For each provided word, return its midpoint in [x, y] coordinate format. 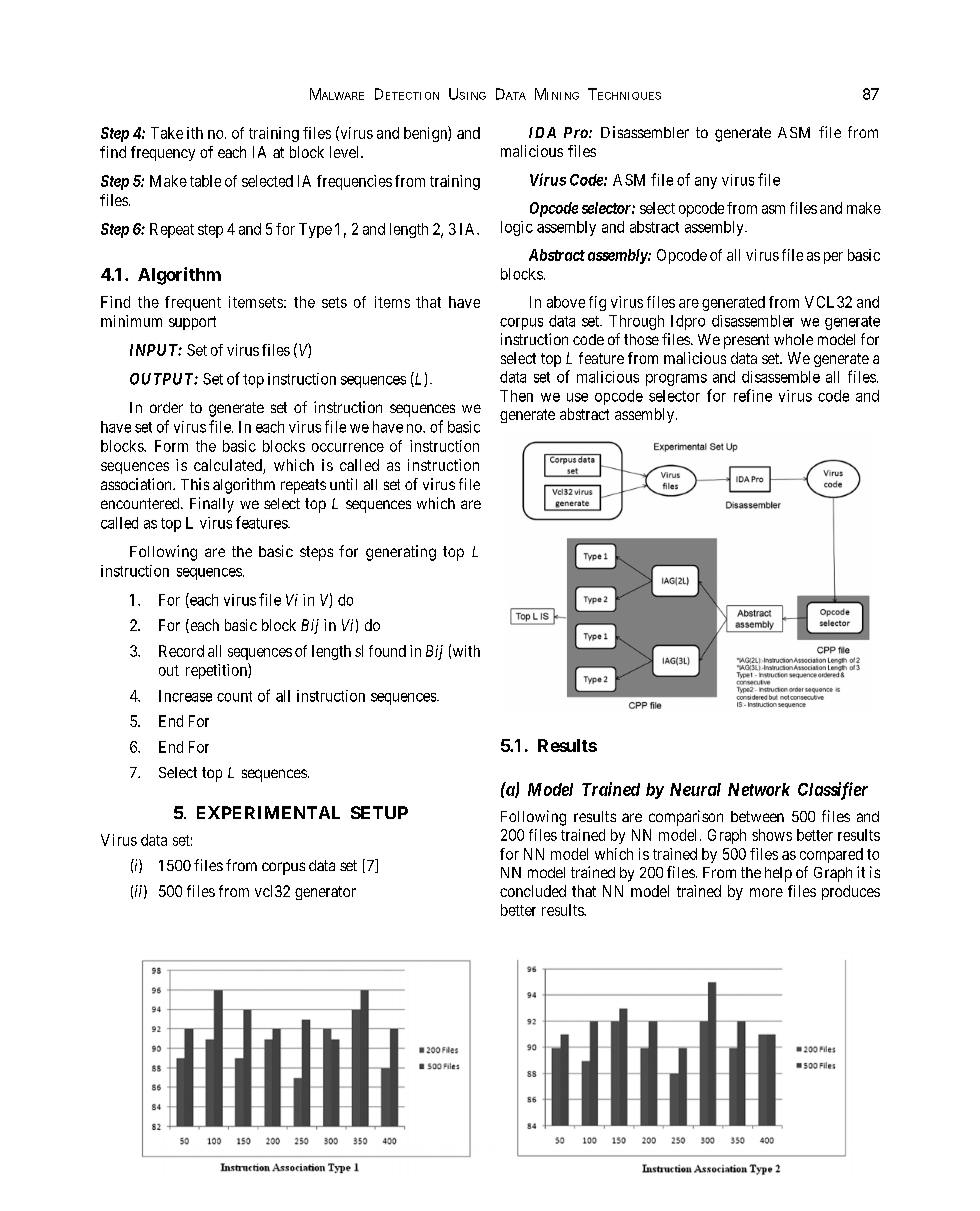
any [706, 183]
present [746, 341]
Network [759, 789]
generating [401, 553]
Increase [185, 696]
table [205, 181]
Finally [212, 505]
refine [753, 395]
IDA [542, 132]
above [566, 302]
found [387, 651]
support [192, 323]
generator [325, 893]
